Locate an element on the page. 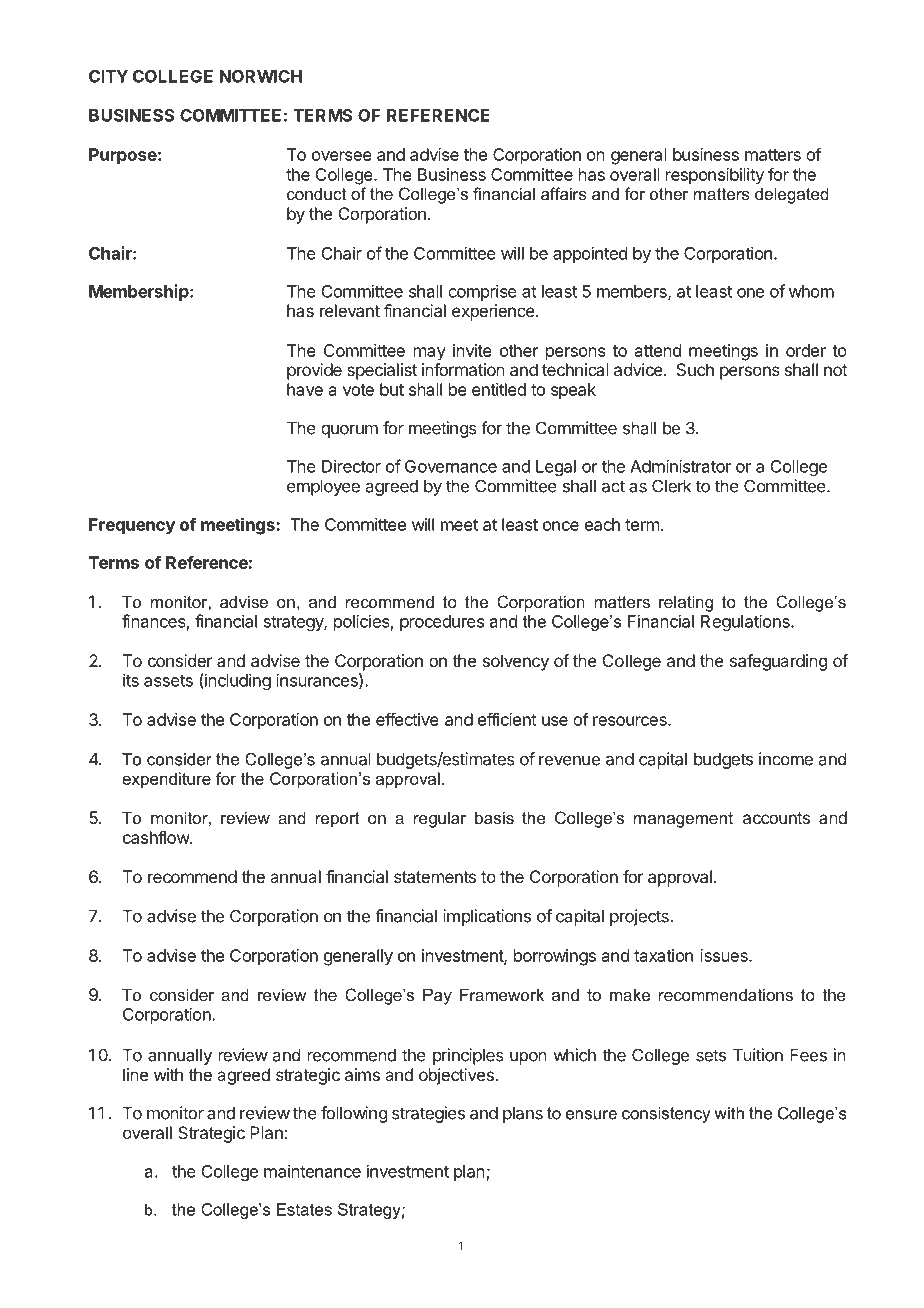  its is located at coordinates (131, 680).
